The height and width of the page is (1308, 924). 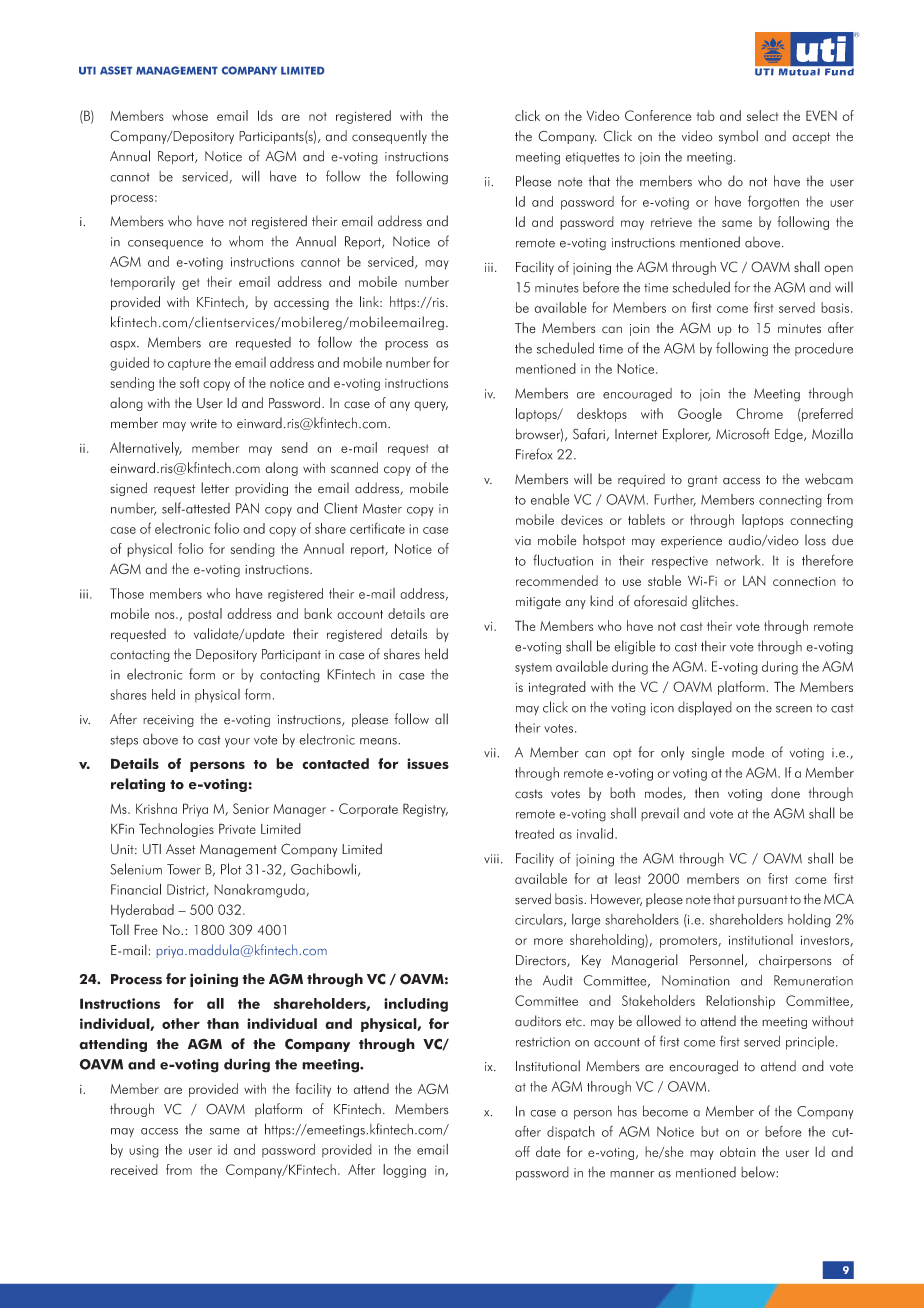 What do you see at coordinates (491, 858) in the page?
I see `viii` at bounding box center [491, 858].
